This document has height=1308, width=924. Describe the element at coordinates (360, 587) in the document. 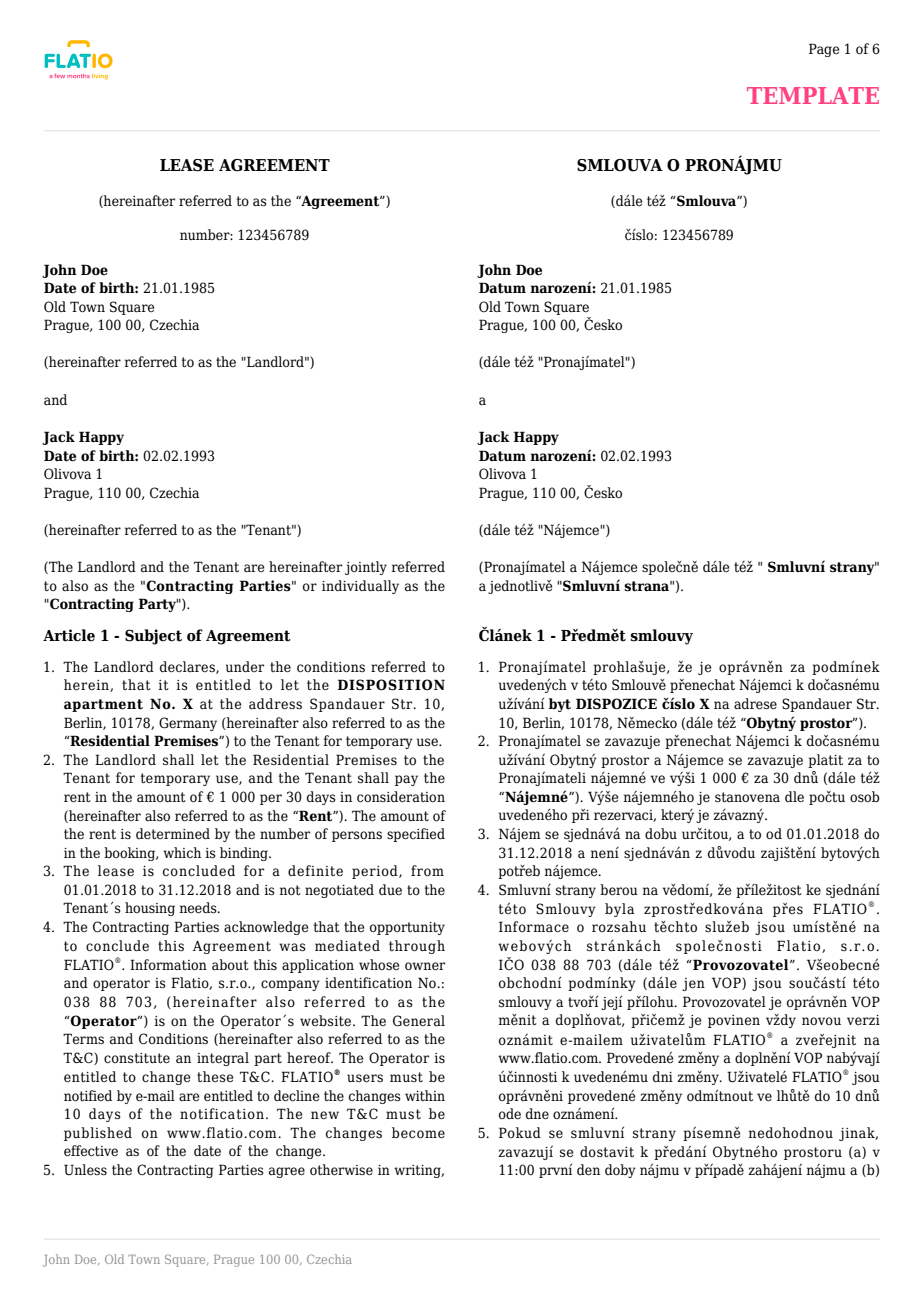

I see `individually` at that location.
